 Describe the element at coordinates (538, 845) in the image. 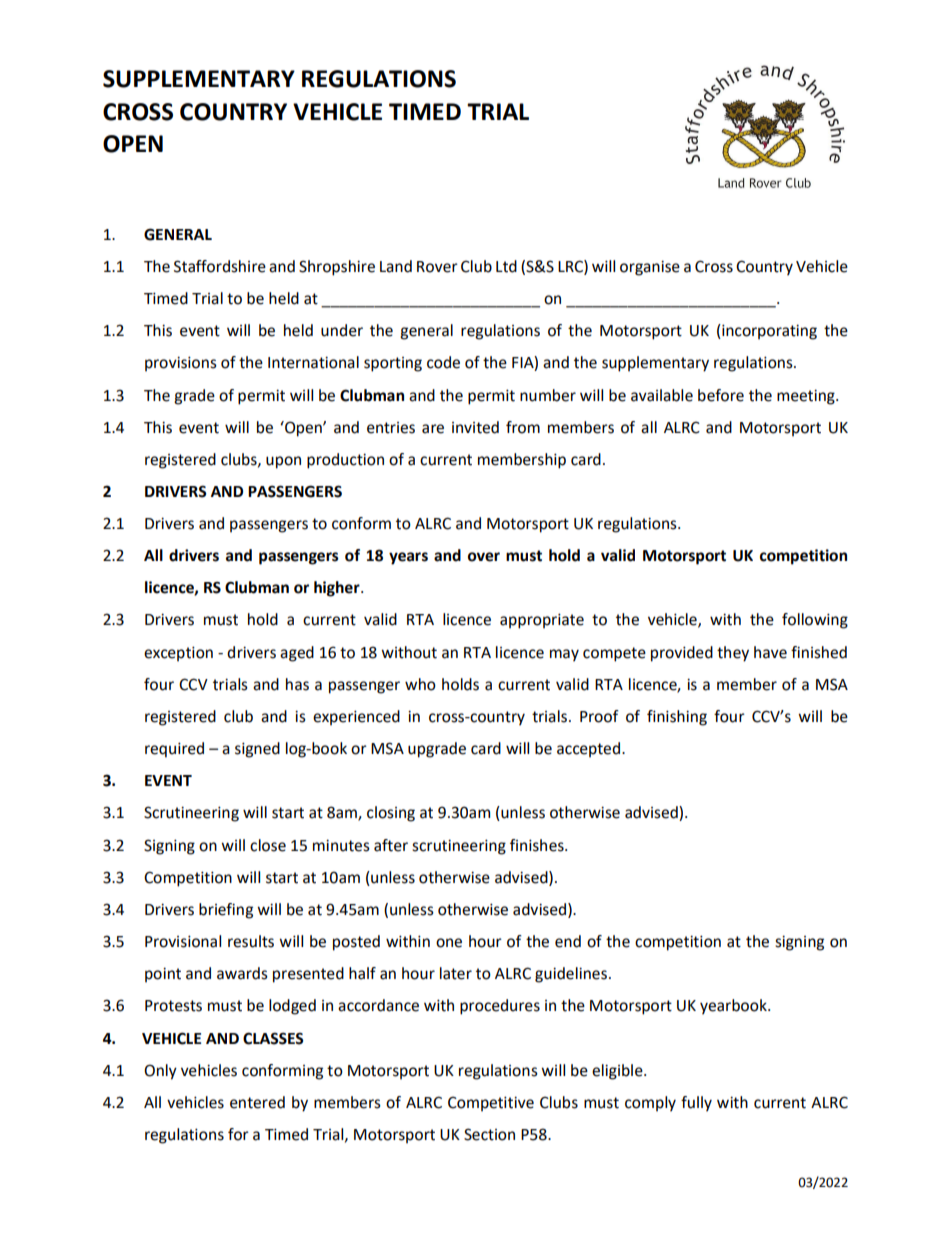

I see `finishes` at that location.
